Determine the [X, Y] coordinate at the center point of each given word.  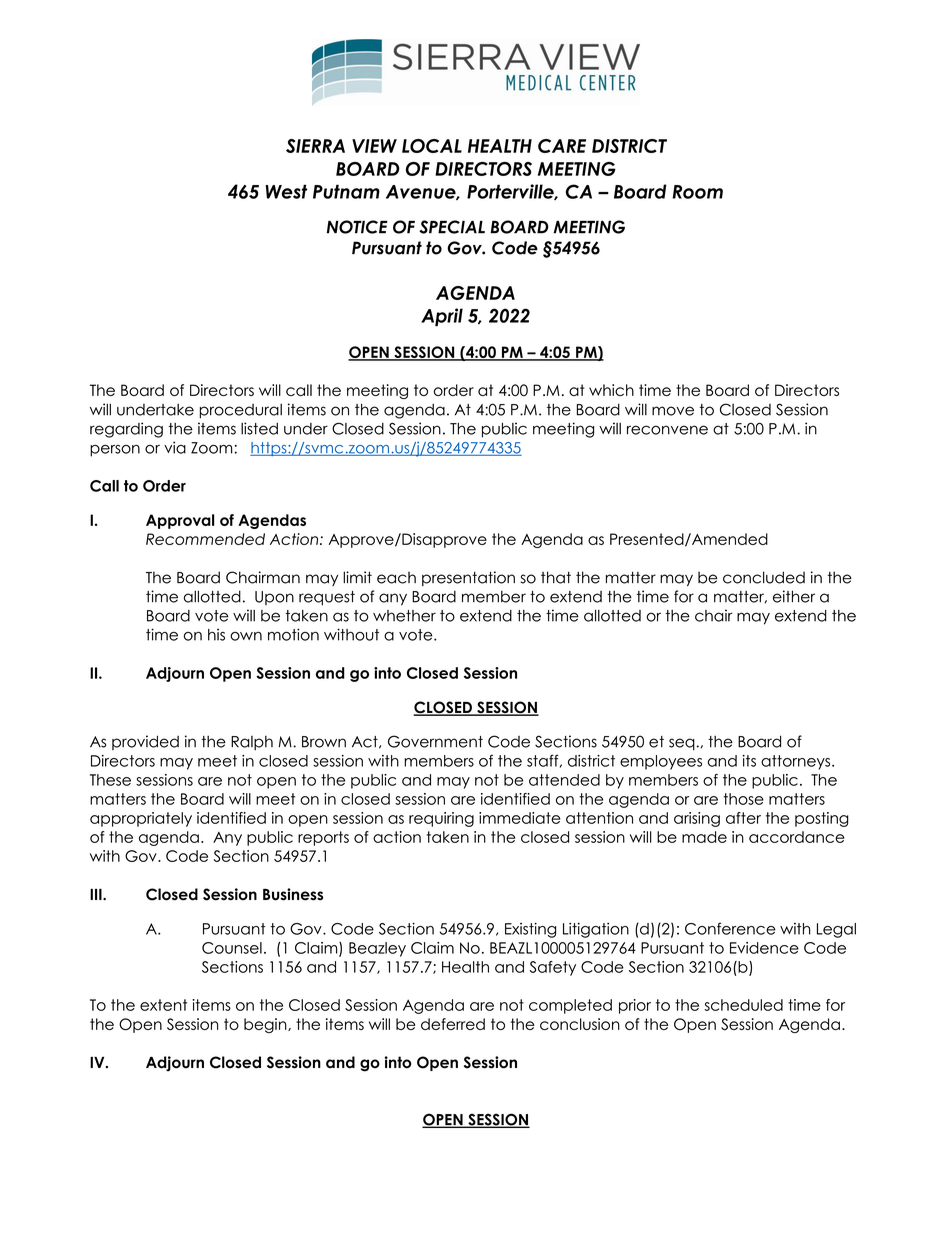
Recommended [205, 539]
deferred [453, 1024]
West [286, 191]
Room [697, 192]
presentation [468, 578]
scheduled [743, 1005]
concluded [764, 577]
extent [163, 1005]
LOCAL [432, 146]
